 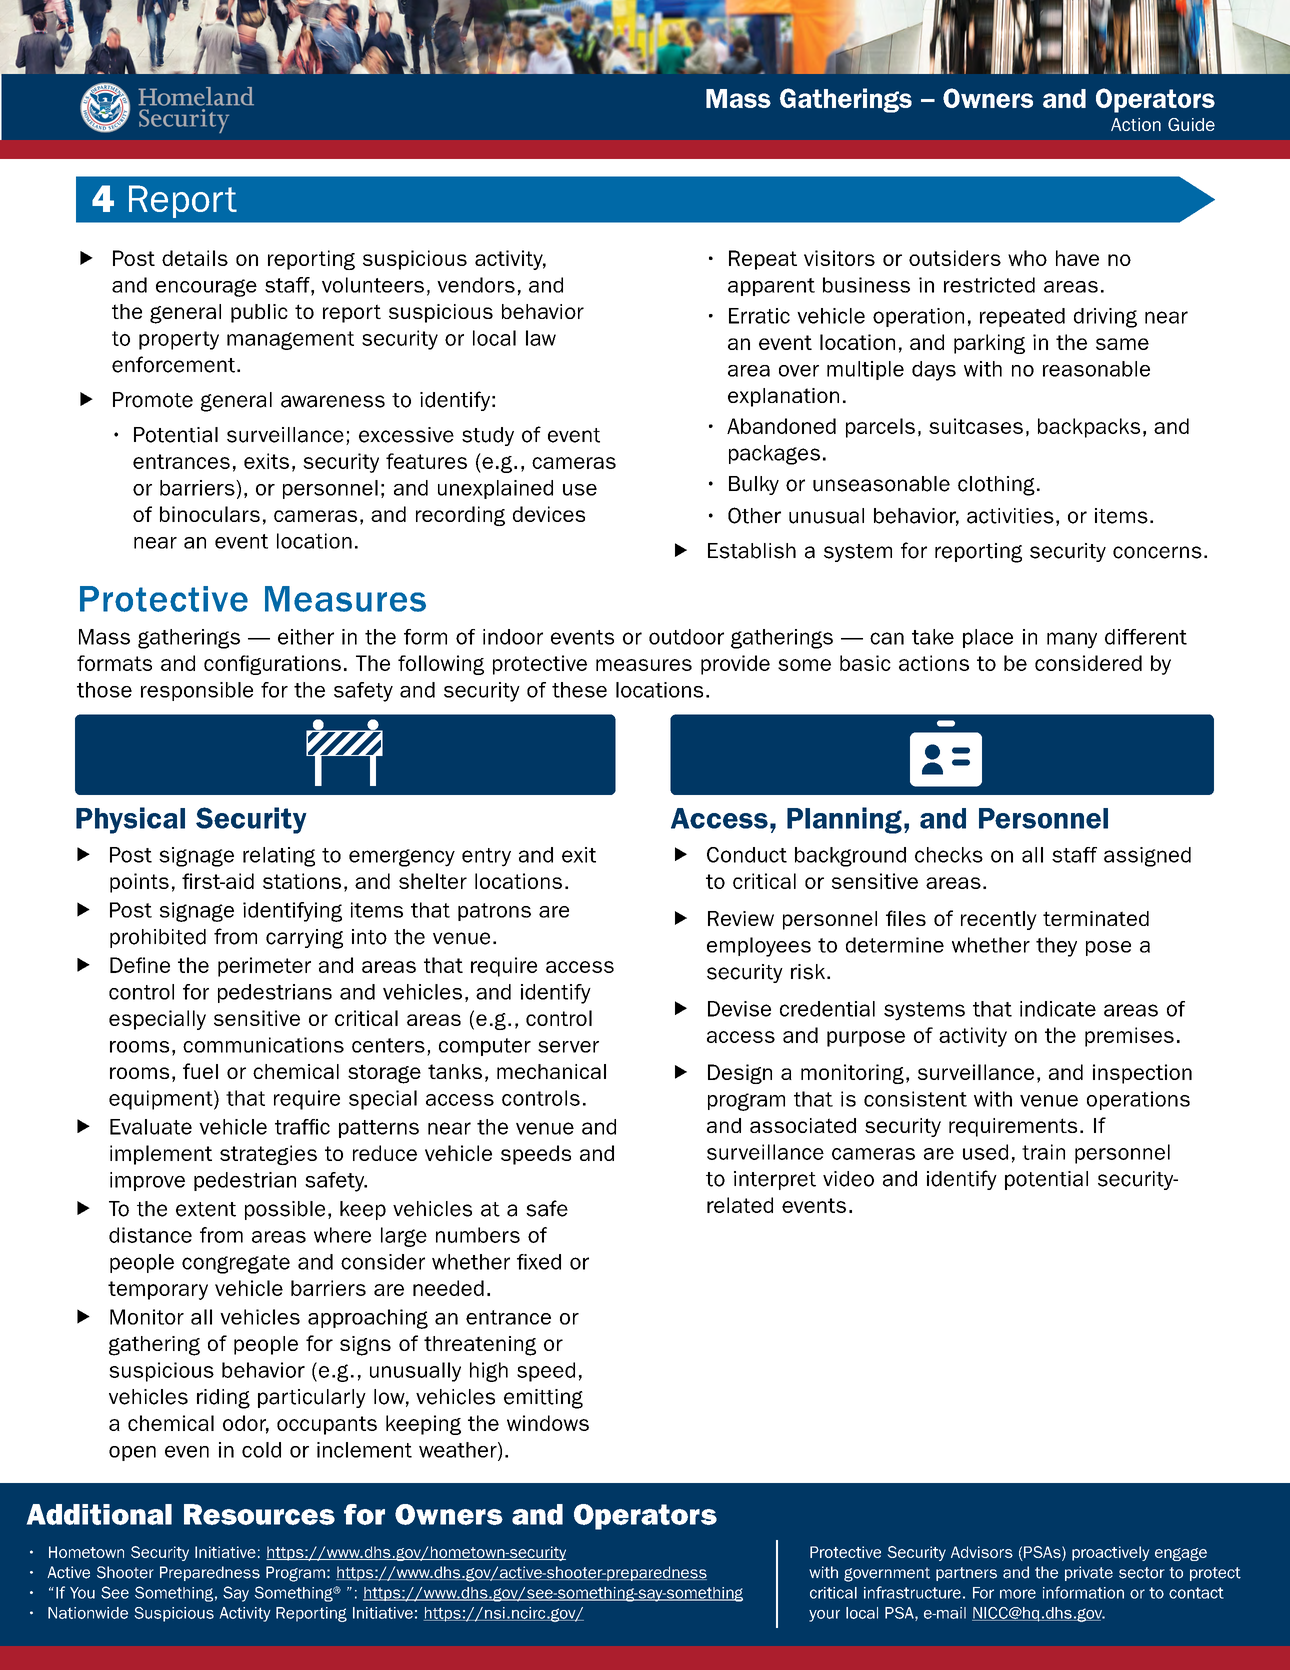 What do you see at coordinates (1089, 1573) in the image?
I see `private` at bounding box center [1089, 1573].
